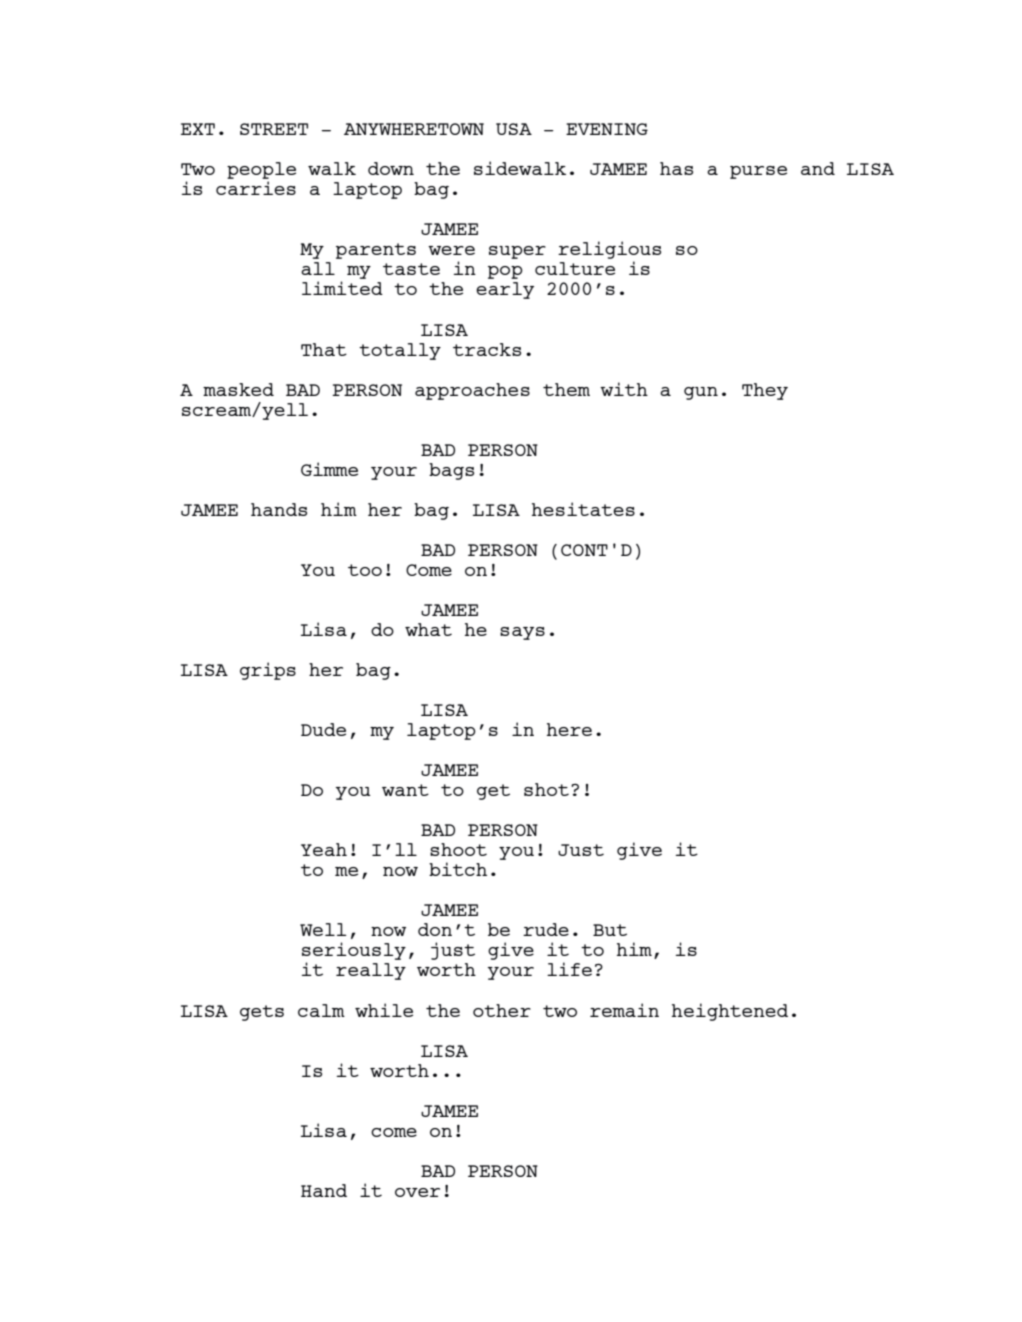 The height and width of the screenshot is (1322, 1022). What do you see at coordinates (261, 172) in the screenshot?
I see `people` at bounding box center [261, 172].
